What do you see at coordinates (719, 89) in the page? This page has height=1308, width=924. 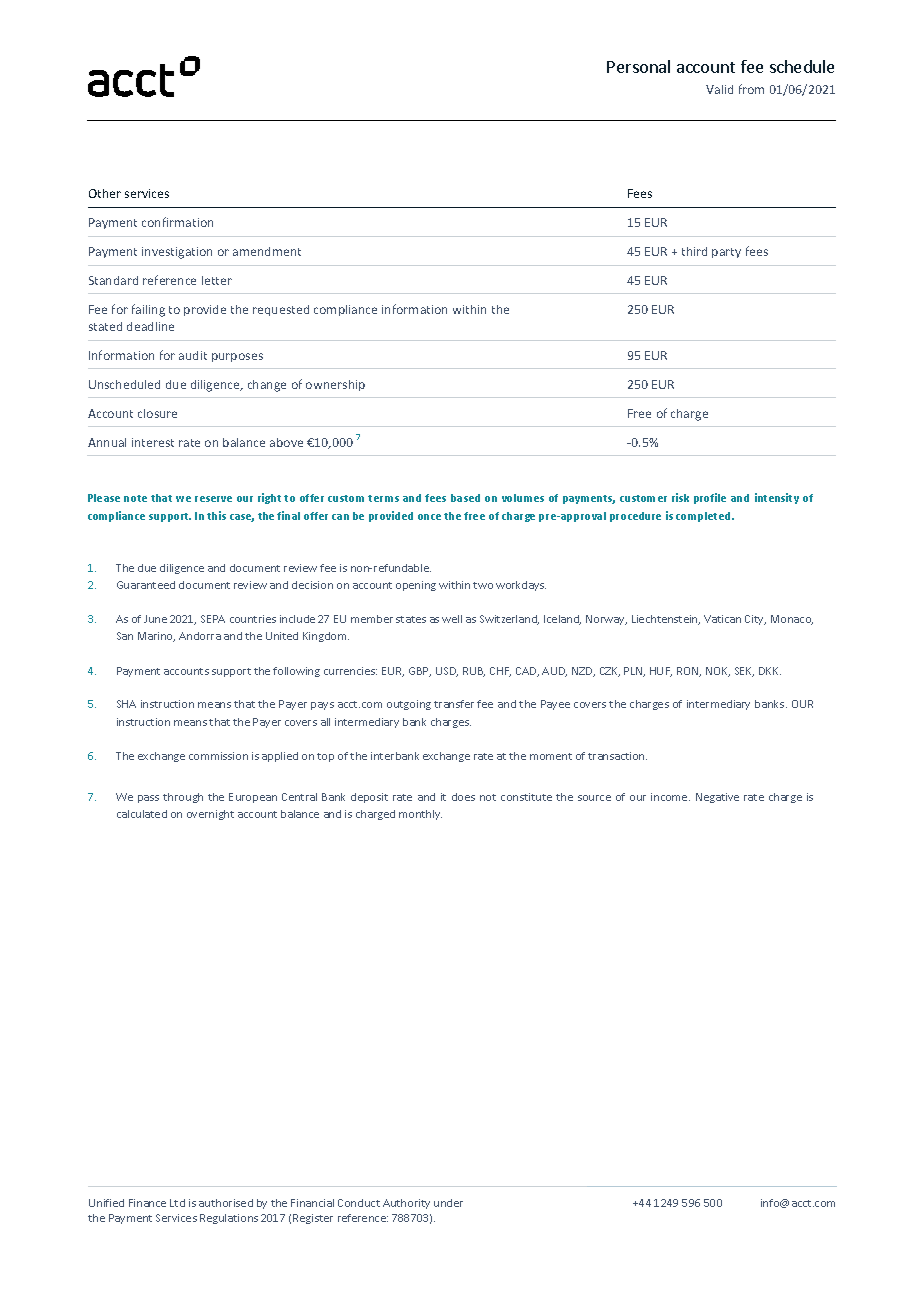 I see `Valid` at bounding box center [719, 89].
